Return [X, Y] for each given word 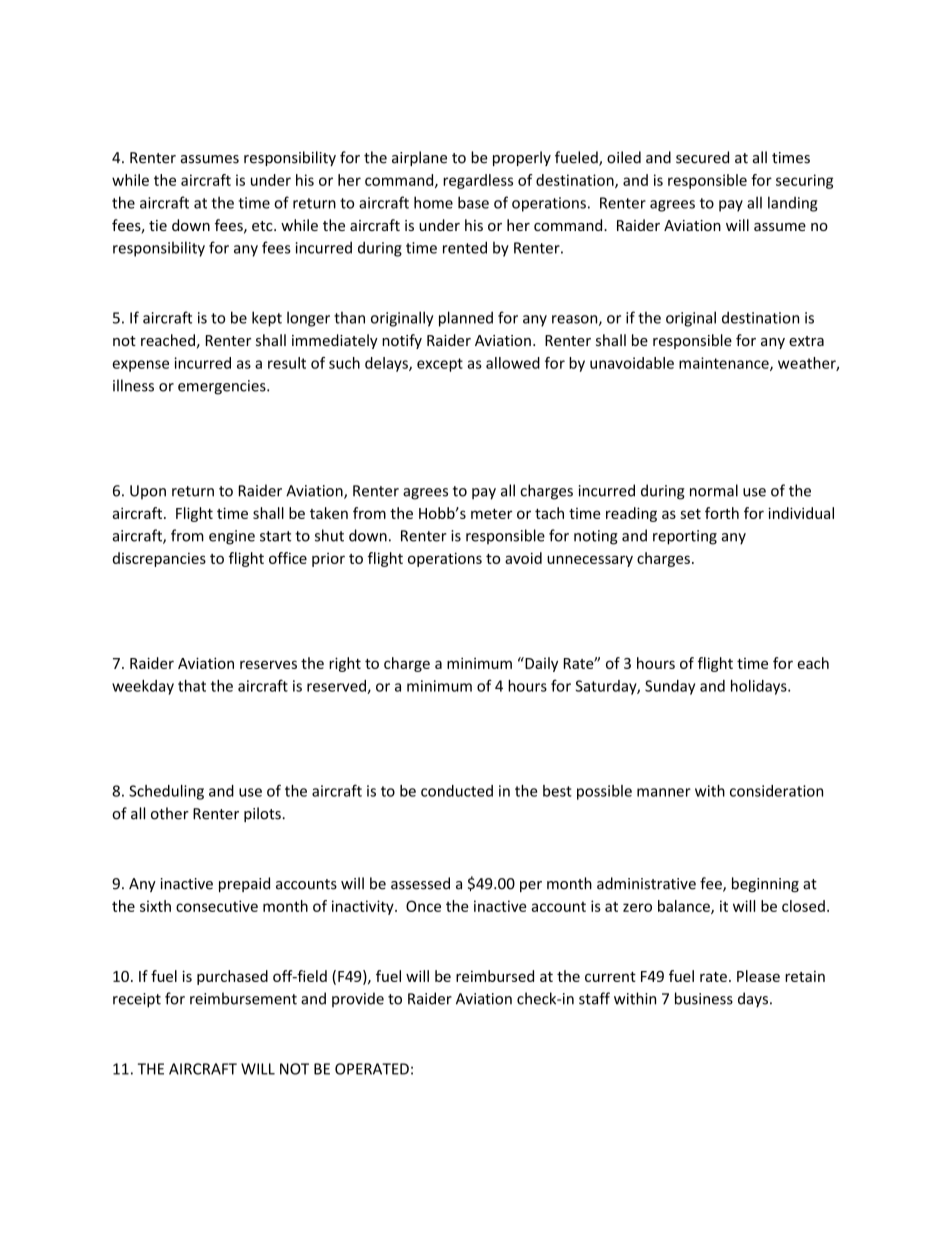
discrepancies [159, 559]
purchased [232, 977]
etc [263, 226]
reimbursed [495, 976]
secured [702, 157]
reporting [685, 537]
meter [491, 514]
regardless [478, 181]
